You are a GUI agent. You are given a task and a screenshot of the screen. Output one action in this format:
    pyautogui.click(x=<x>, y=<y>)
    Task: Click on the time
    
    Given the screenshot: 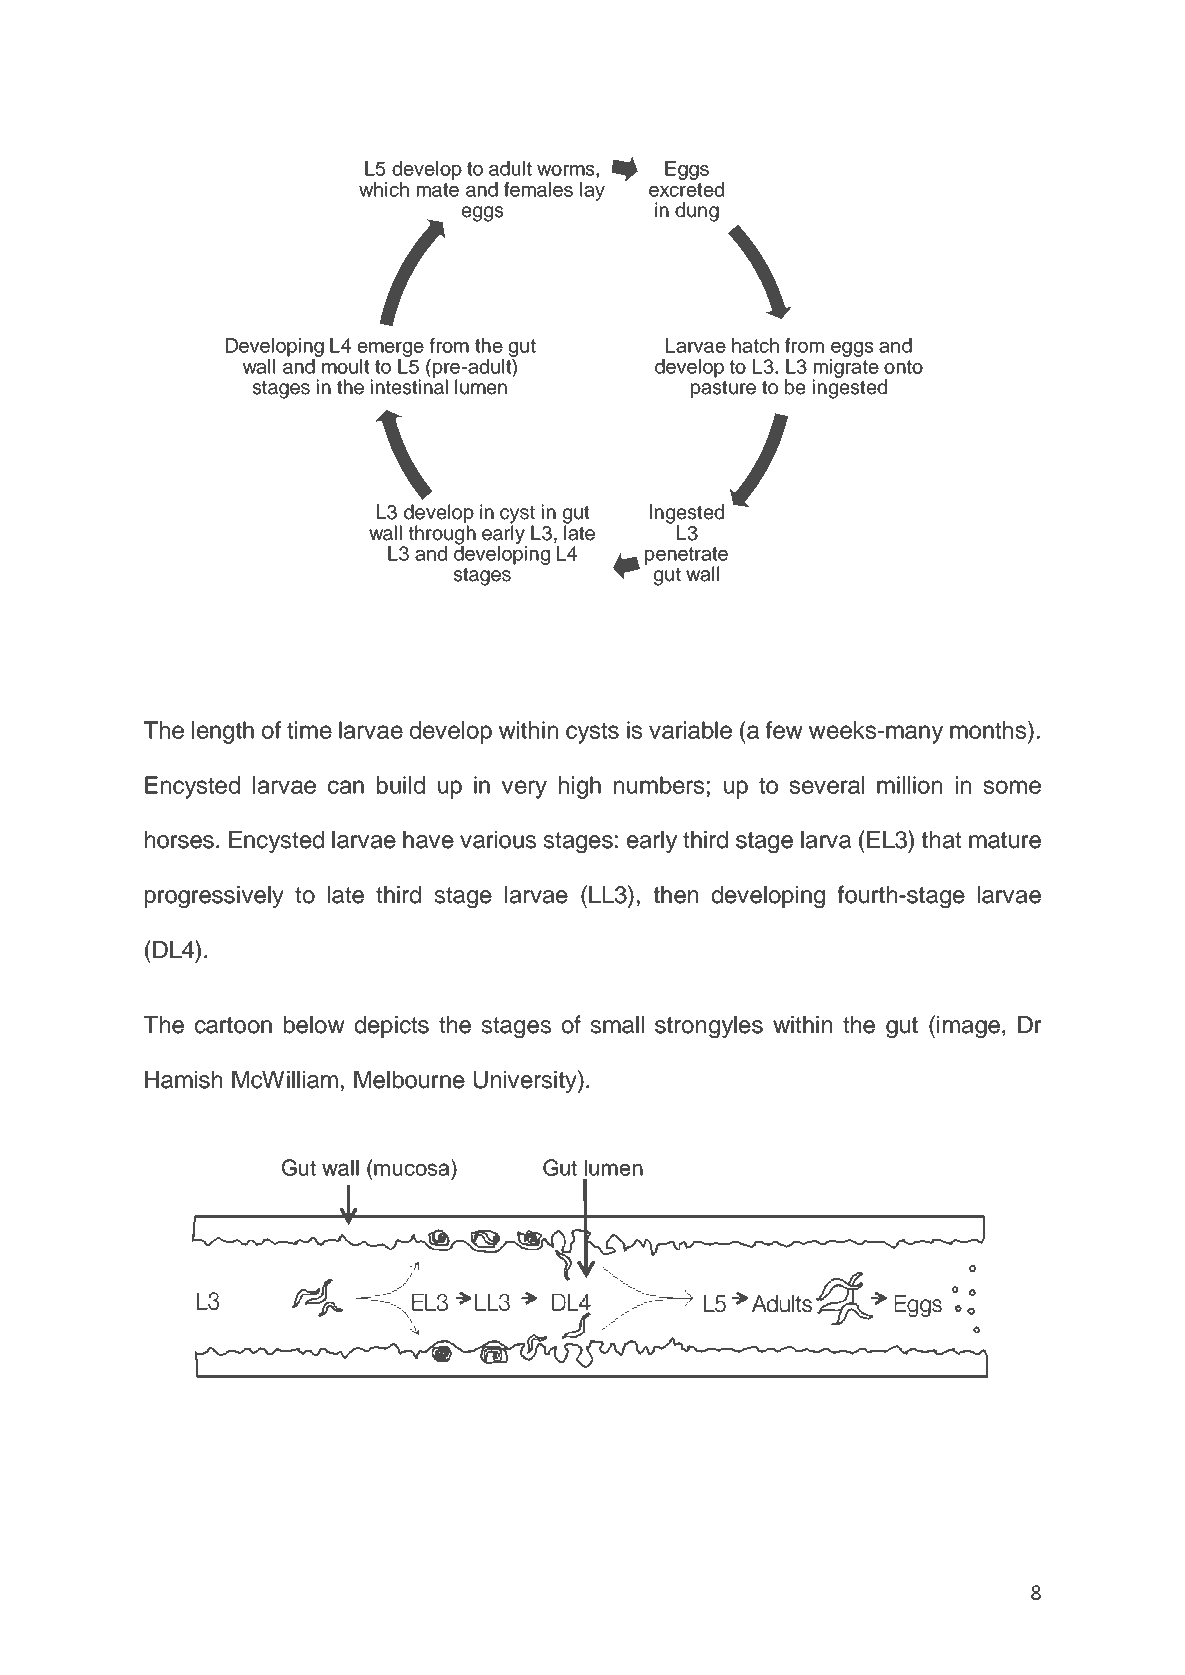 What is the action you would take?
    pyautogui.click(x=309, y=730)
